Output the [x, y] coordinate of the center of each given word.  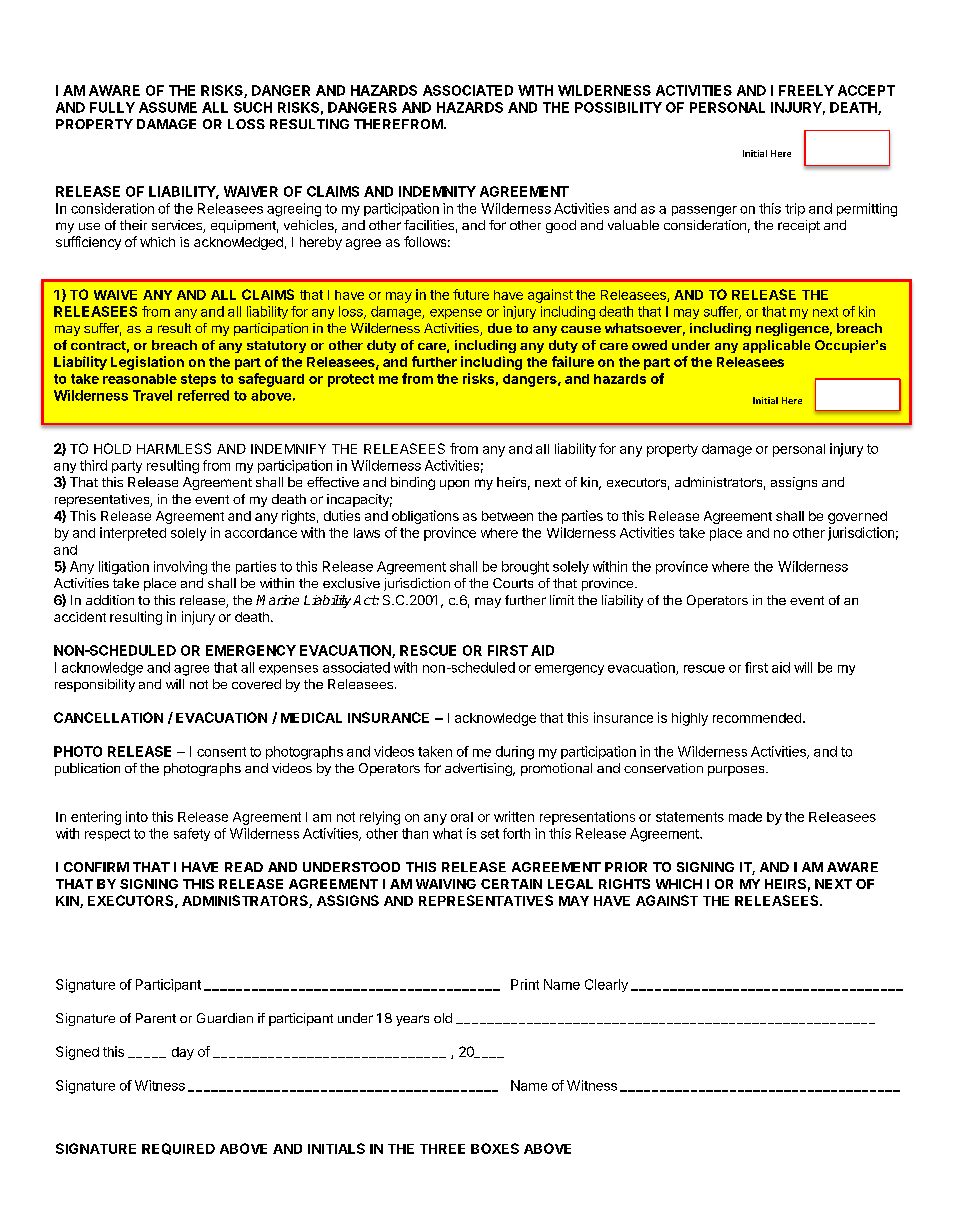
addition [110, 600]
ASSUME [168, 107]
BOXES [495, 1148]
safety [192, 834]
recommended [757, 718]
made [745, 817]
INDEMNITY [437, 191]
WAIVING [446, 884]
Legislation [147, 363]
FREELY [806, 90]
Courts [513, 583]
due [500, 328]
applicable [776, 346]
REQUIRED [178, 1149]
